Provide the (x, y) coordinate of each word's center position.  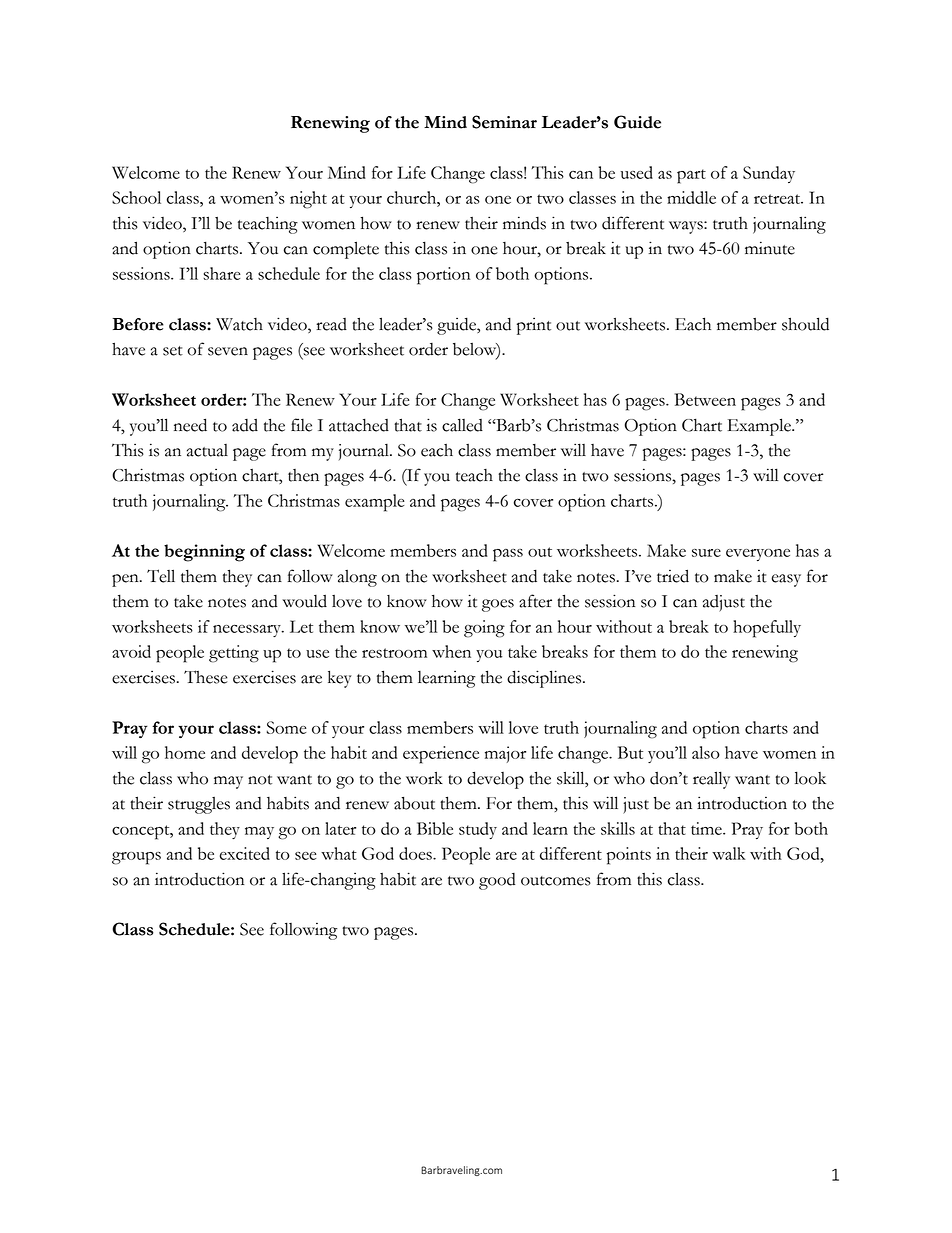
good (497, 881)
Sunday (769, 174)
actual (207, 450)
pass (508, 555)
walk (729, 853)
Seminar (504, 122)
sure (706, 553)
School (136, 197)
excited (245, 853)
